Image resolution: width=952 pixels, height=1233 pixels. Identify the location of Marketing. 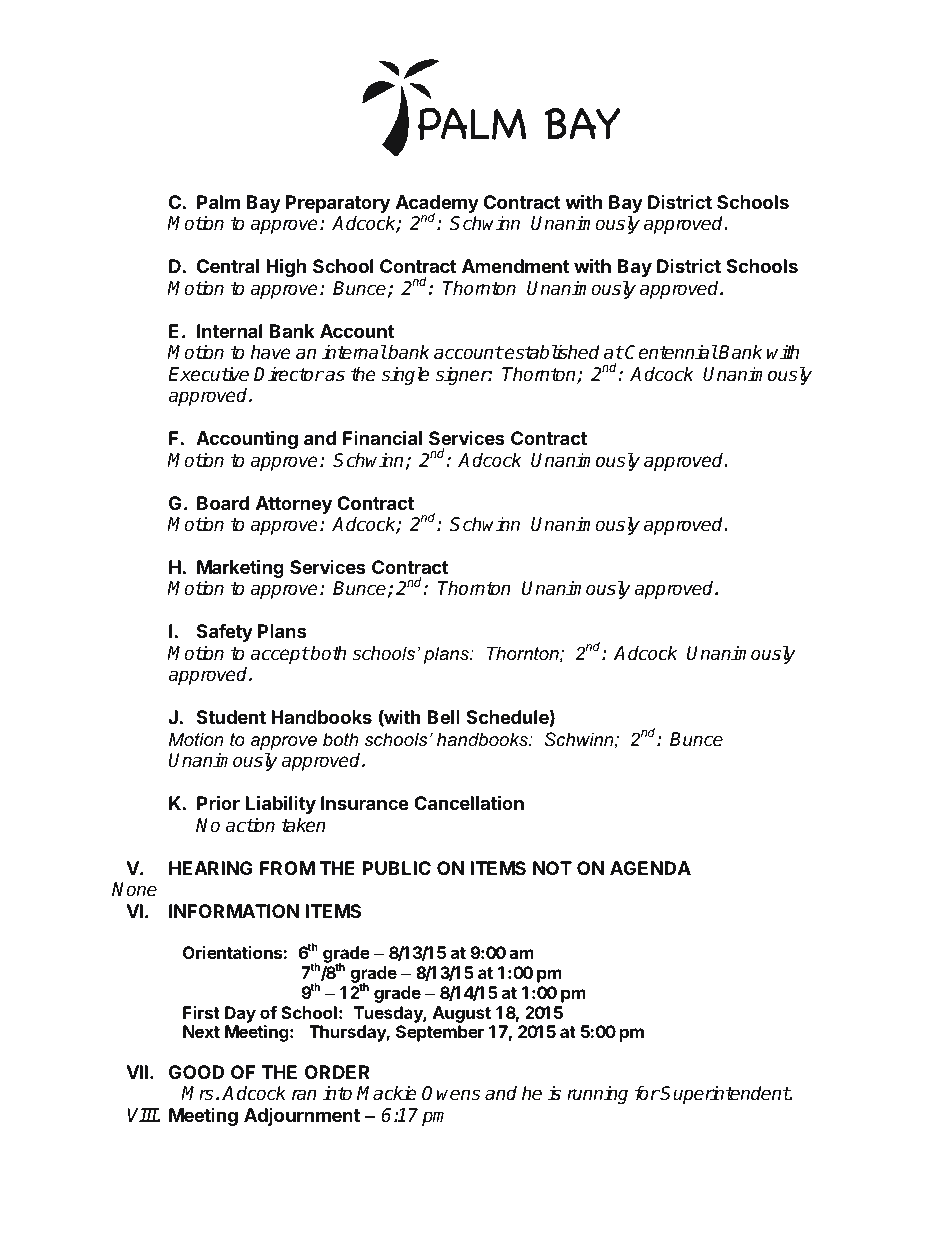
(240, 570).
